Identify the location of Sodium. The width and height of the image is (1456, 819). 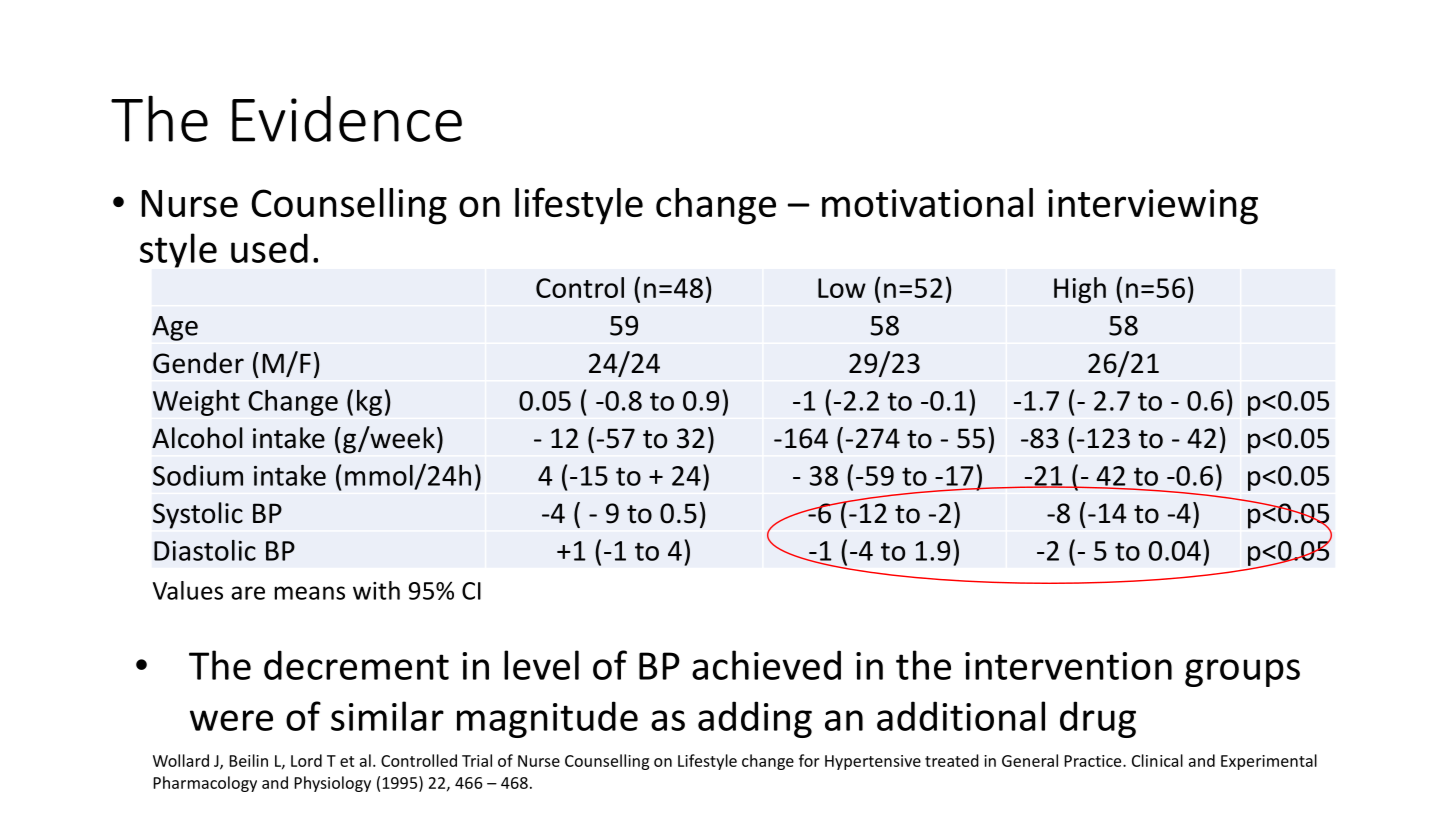
(198, 475).
